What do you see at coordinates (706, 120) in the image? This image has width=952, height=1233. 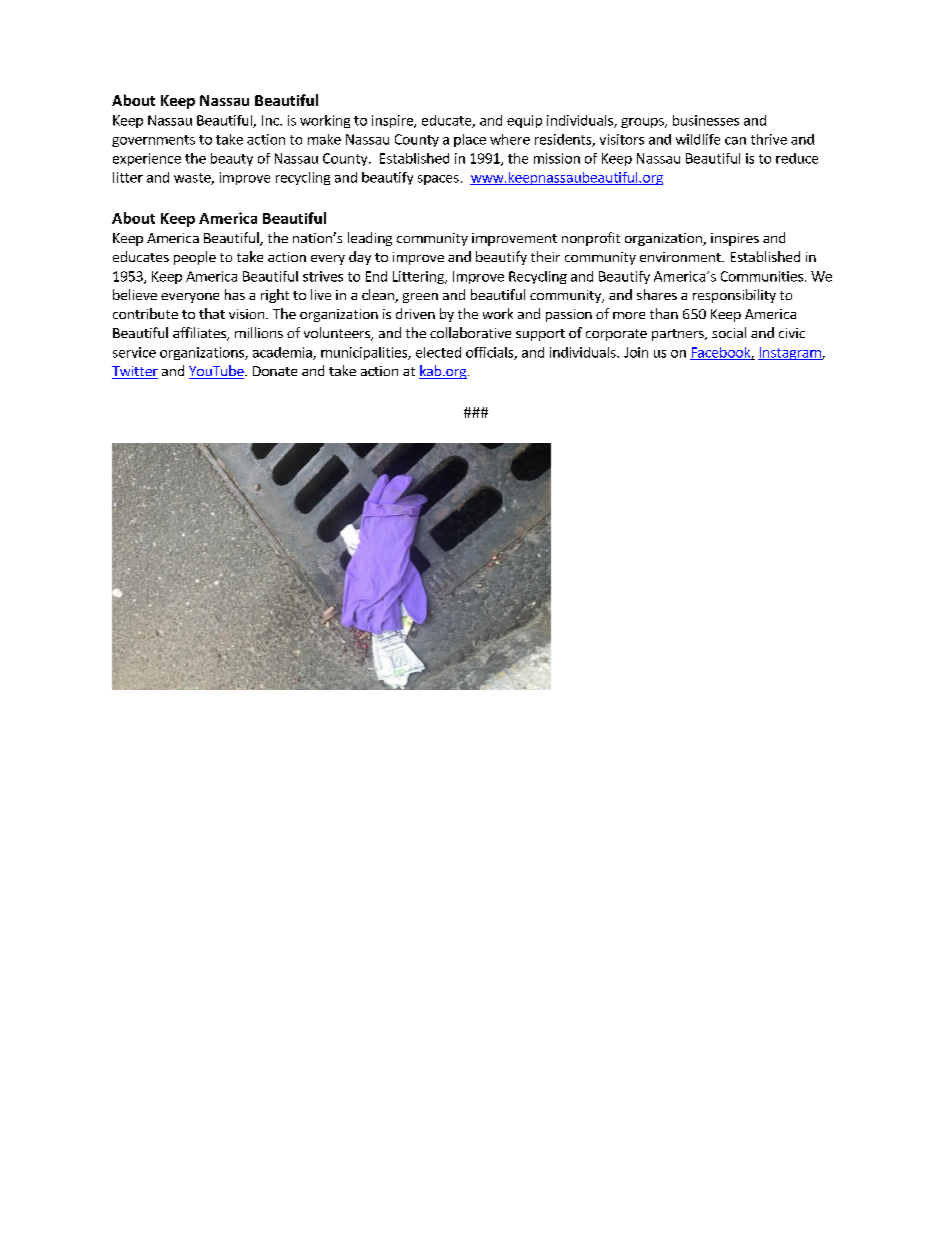 I see `businesses` at bounding box center [706, 120].
